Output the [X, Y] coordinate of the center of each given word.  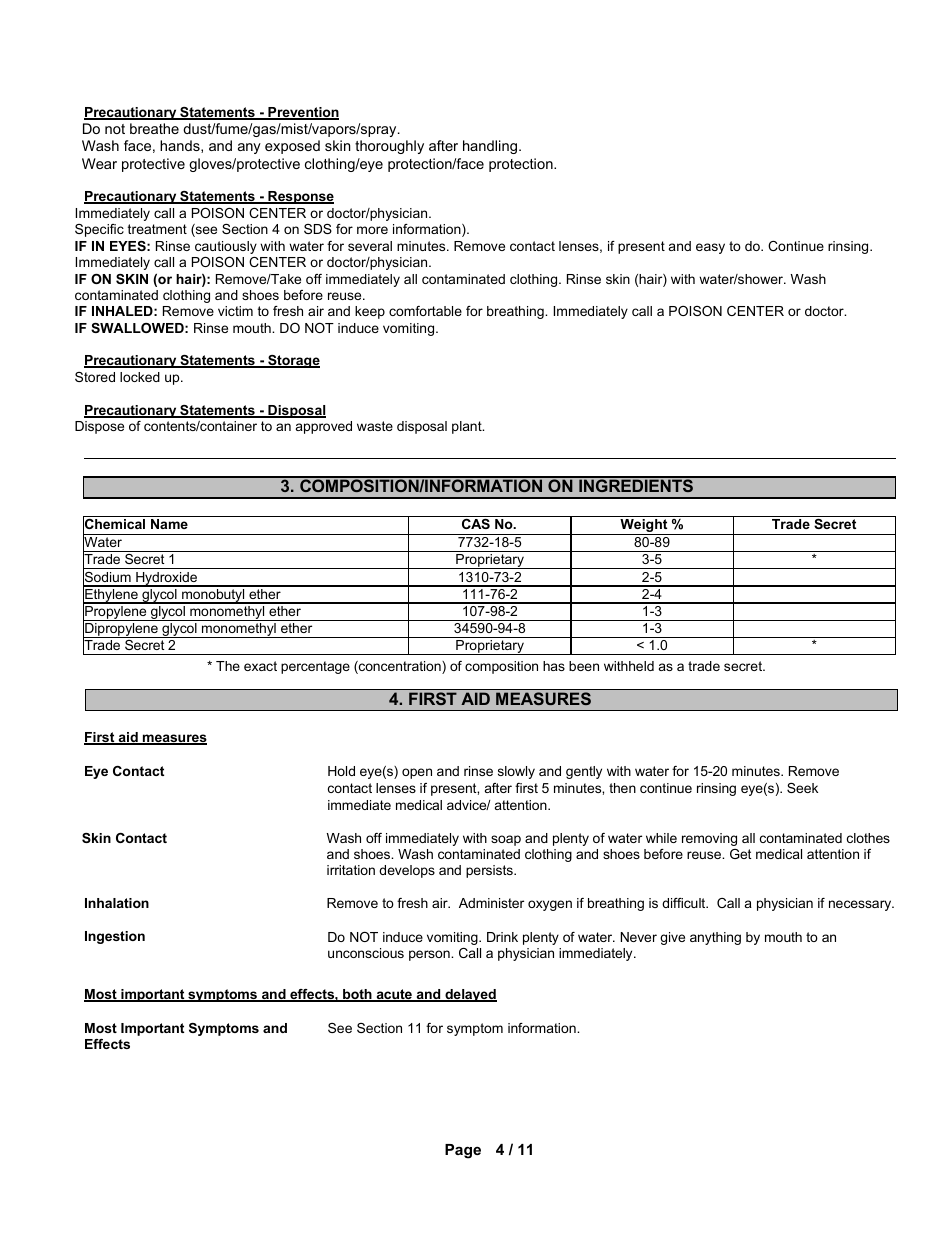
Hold [341, 771]
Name [169, 524]
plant [468, 427]
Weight [644, 527]
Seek [802, 788]
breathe [154, 128]
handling [490, 147]
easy [710, 248]
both [357, 995]
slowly [516, 772]
